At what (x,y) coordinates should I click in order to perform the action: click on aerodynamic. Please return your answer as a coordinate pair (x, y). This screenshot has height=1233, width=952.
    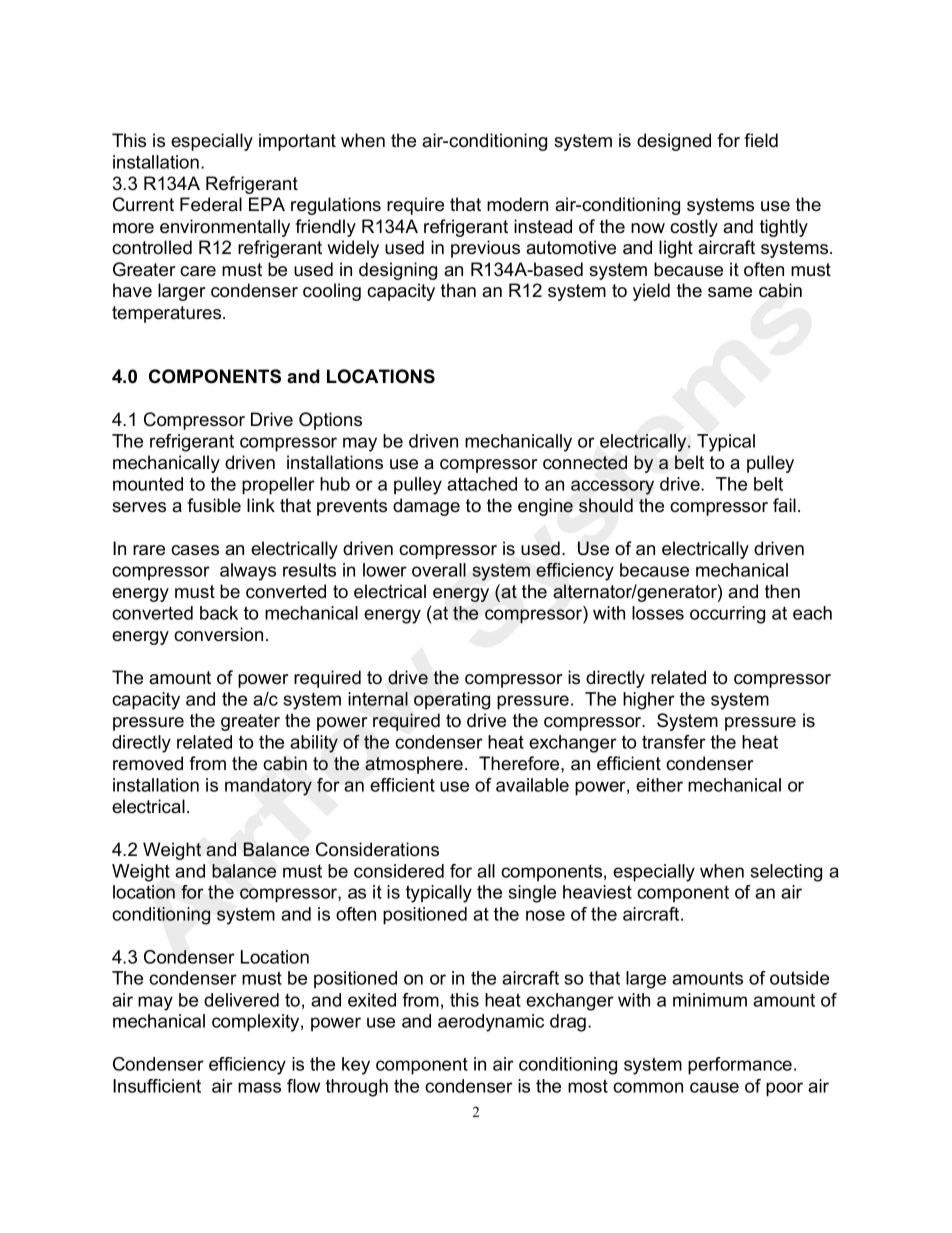
    Looking at the image, I should click on (491, 1023).
